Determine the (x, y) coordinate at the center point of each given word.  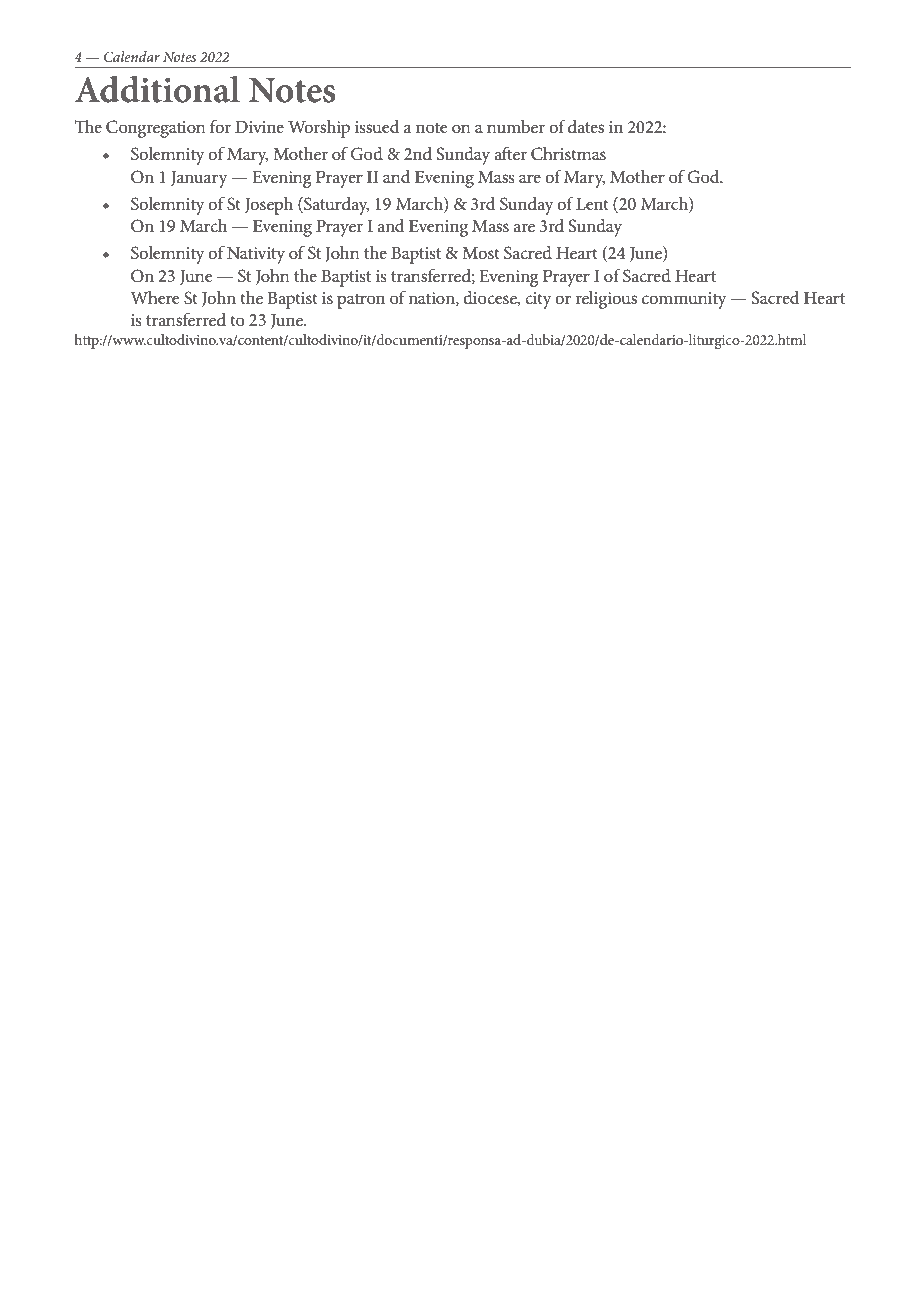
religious (606, 300)
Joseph (269, 206)
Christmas (568, 154)
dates (586, 126)
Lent (592, 204)
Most (481, 253)
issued (377, 126)
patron (361, 301)
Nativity (256, 255)
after (510, 153)
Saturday (336, 206)
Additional (157, 89)
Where (155, 297)
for (220, 126)
